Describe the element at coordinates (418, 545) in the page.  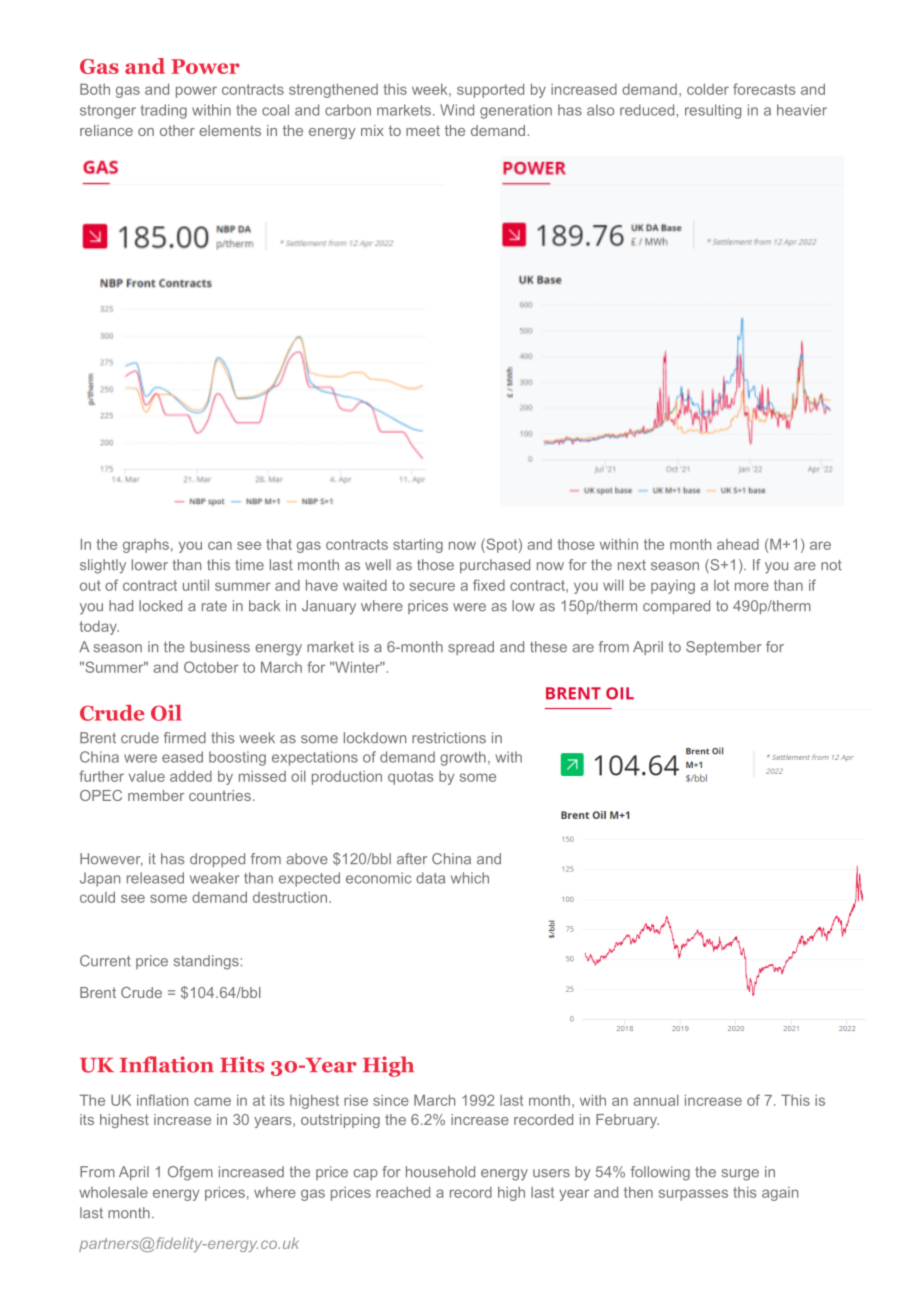
I see `starting` at that location.
